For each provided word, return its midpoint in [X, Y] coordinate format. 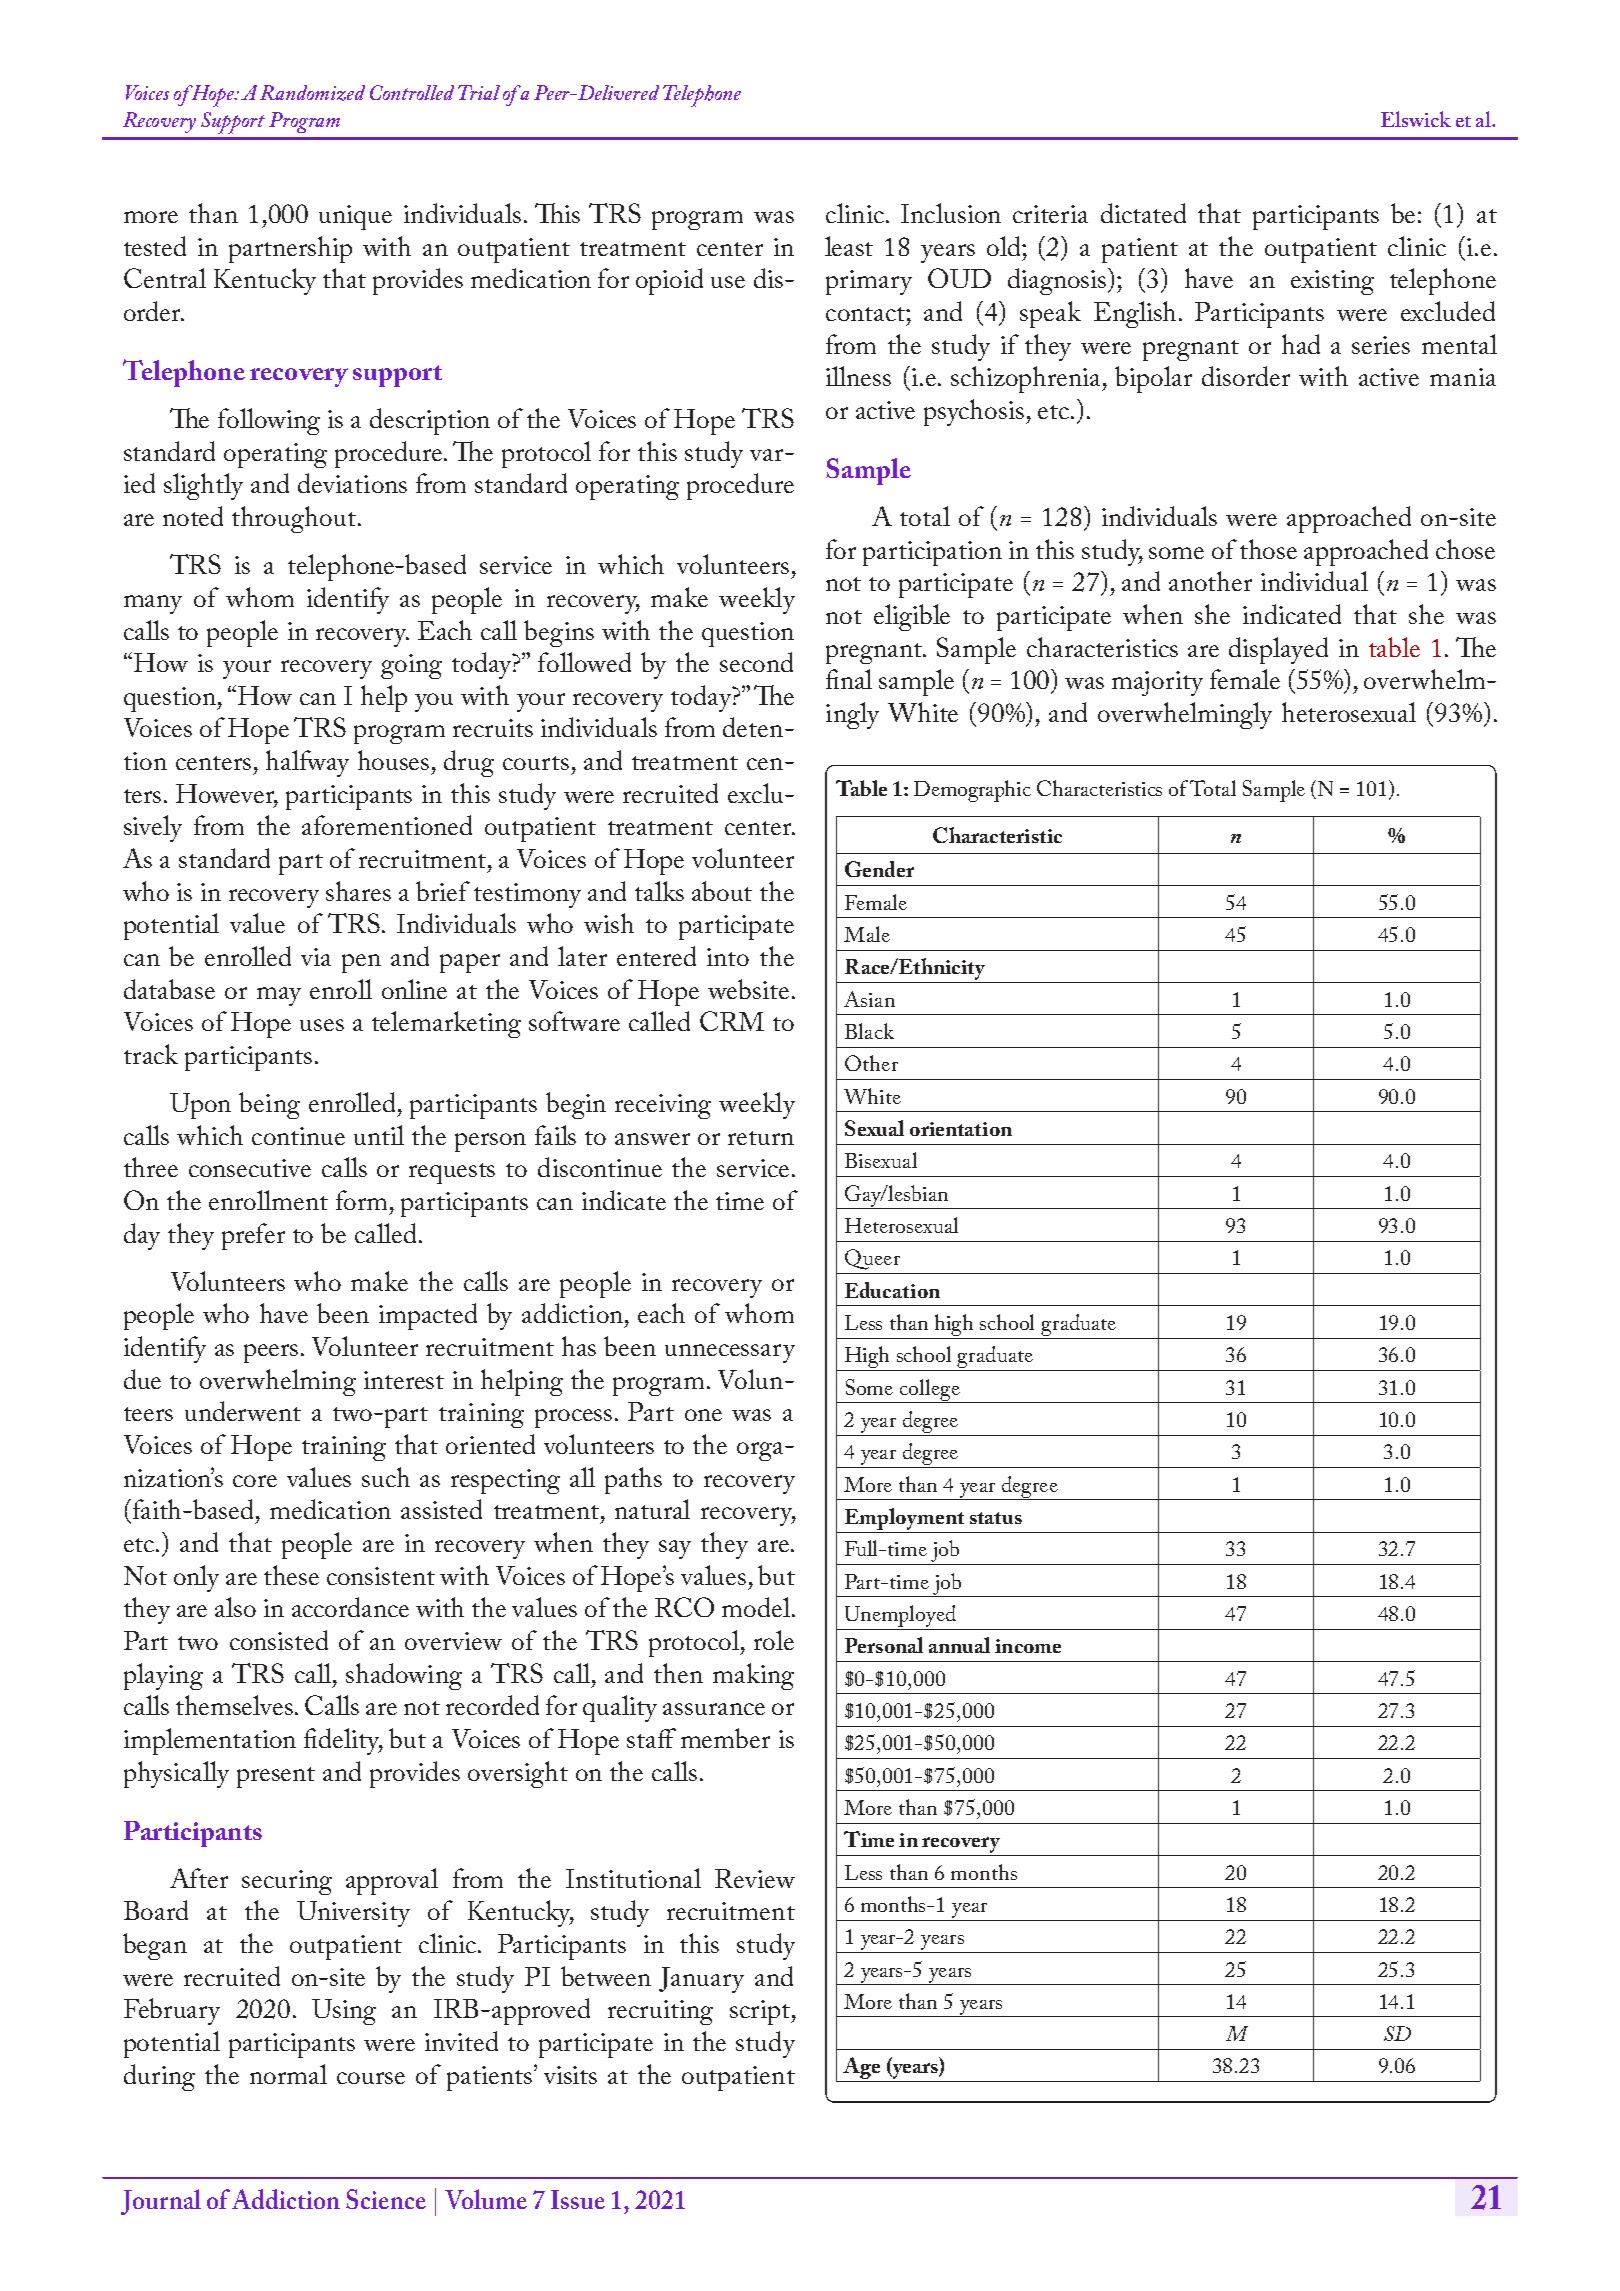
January [701, 1980]
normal [288, 2074]
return [761, 1138]
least [849, 246]
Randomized [312, 93]
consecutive [250, 1168]
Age [862, 2069]
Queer [872, 1259]
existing [1332, 282]
